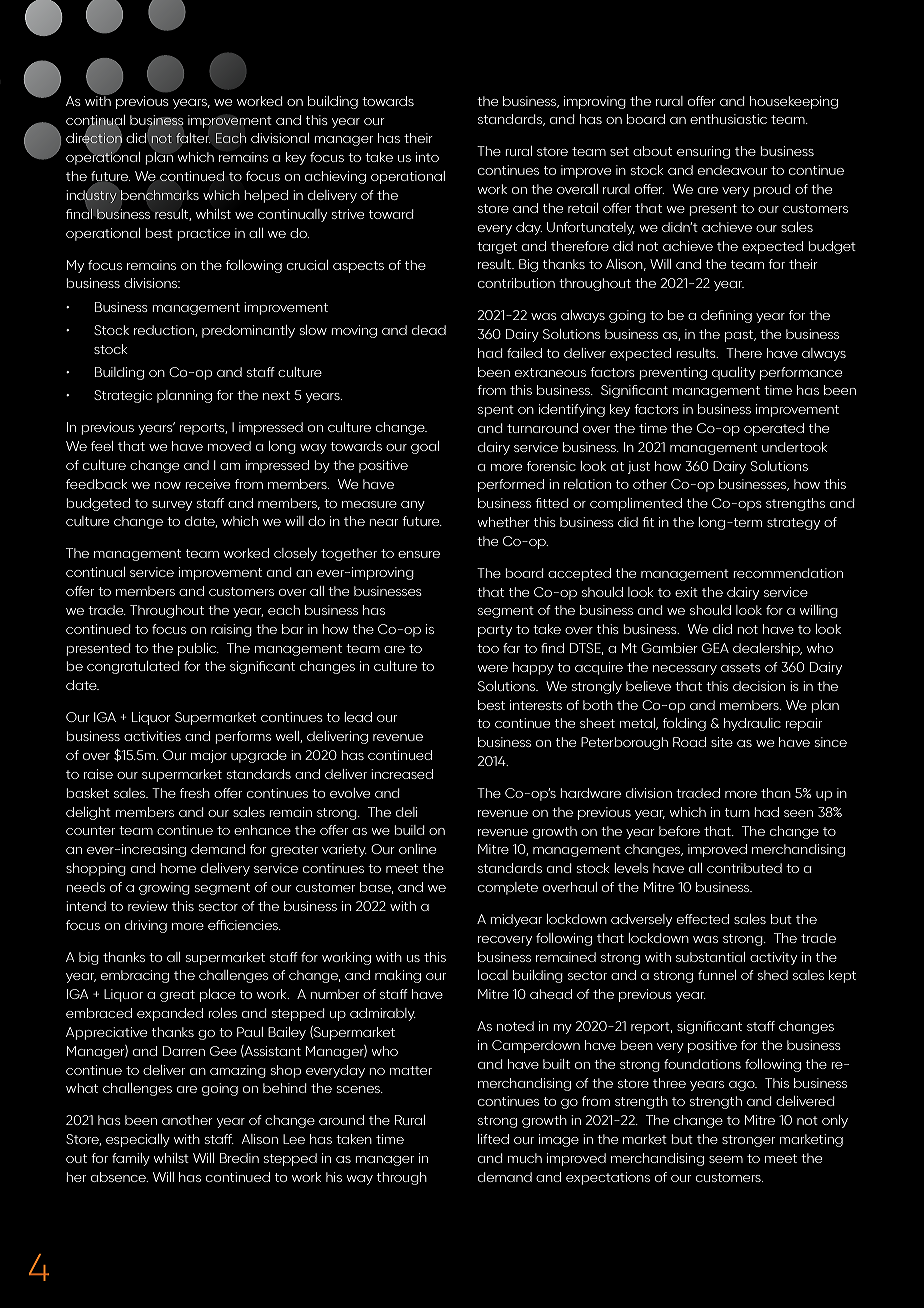  I want to click on public, so click(198, 649).
